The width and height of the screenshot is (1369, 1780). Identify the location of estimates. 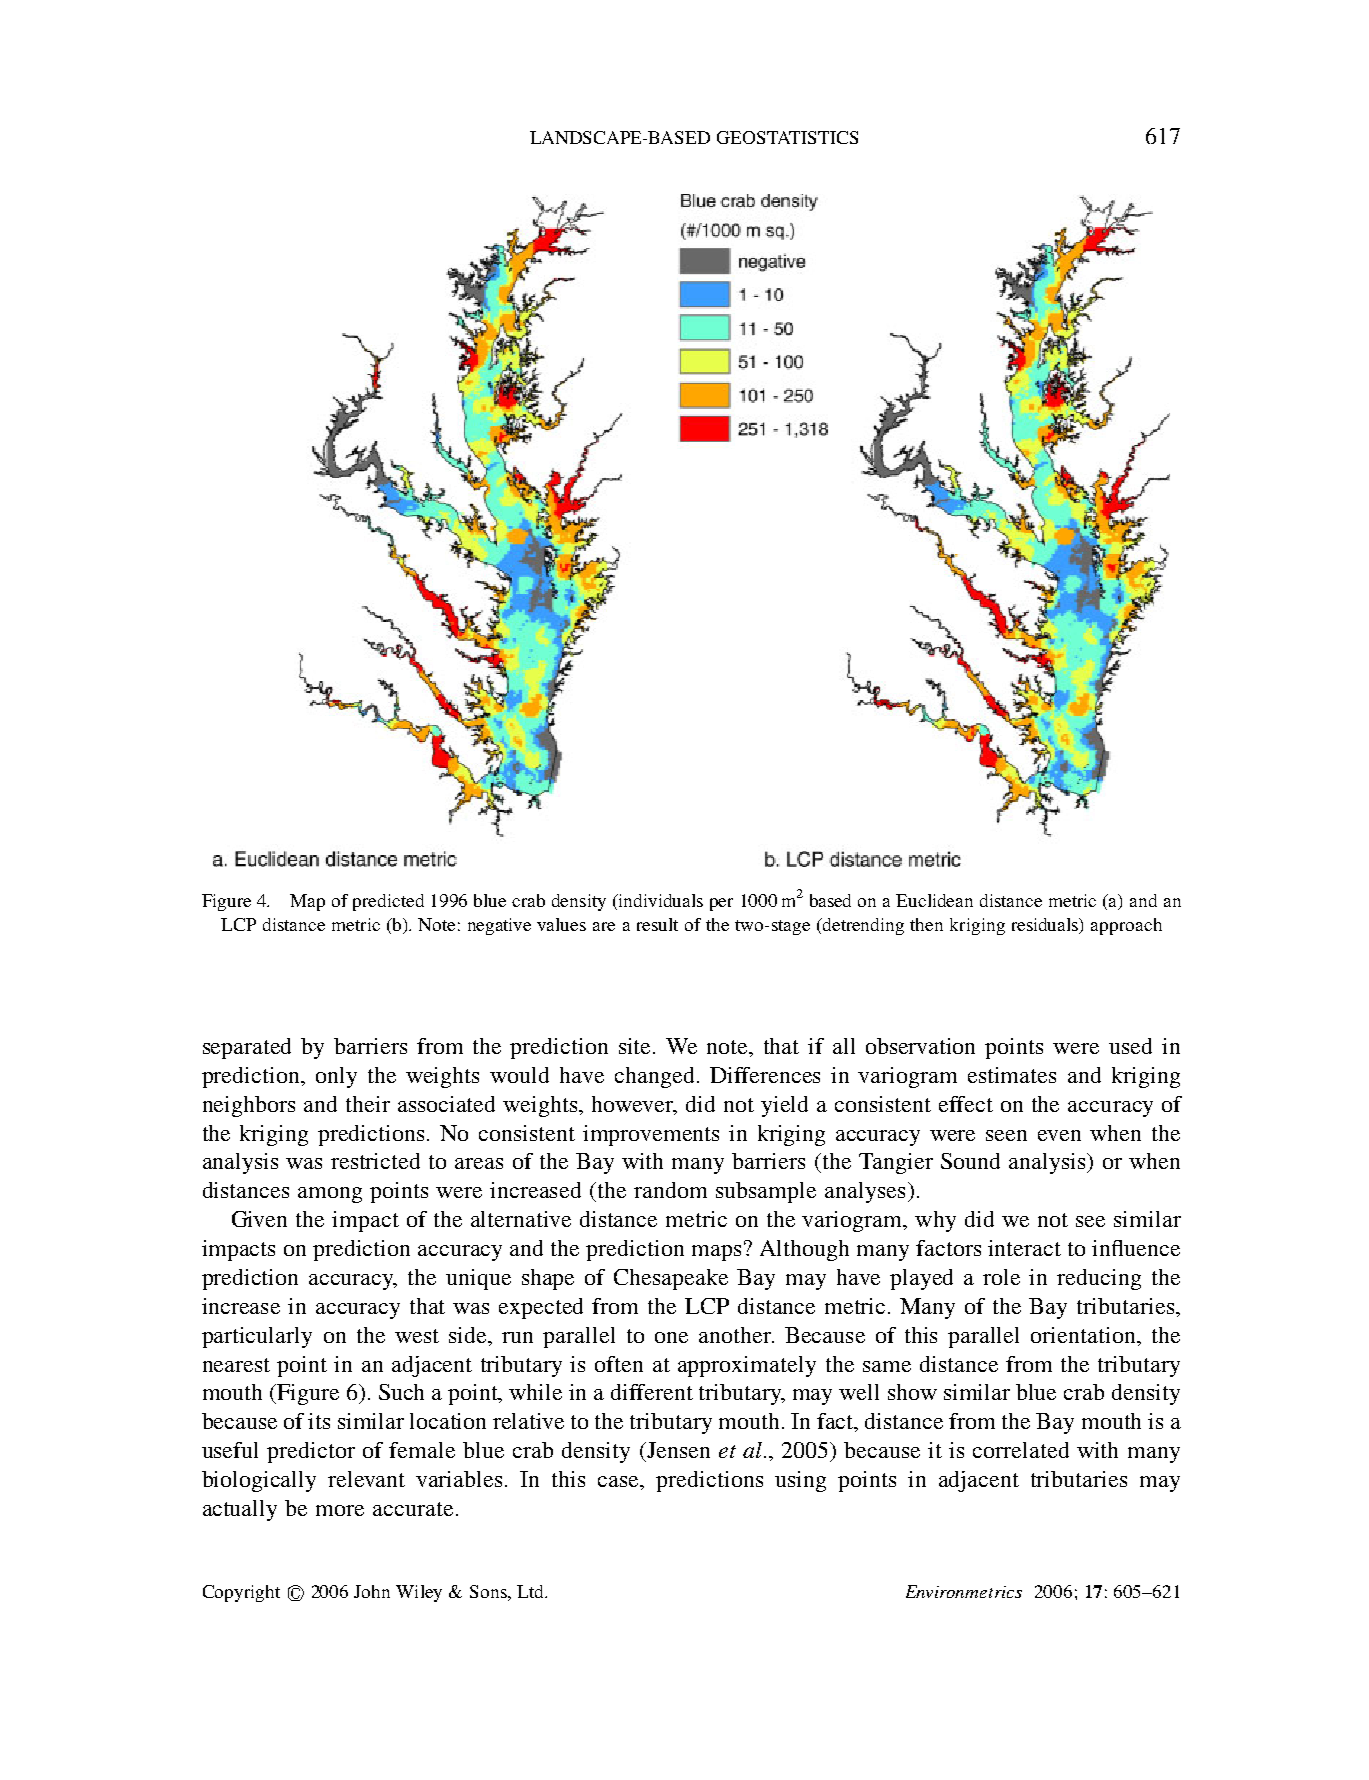
(1012, 1075).
